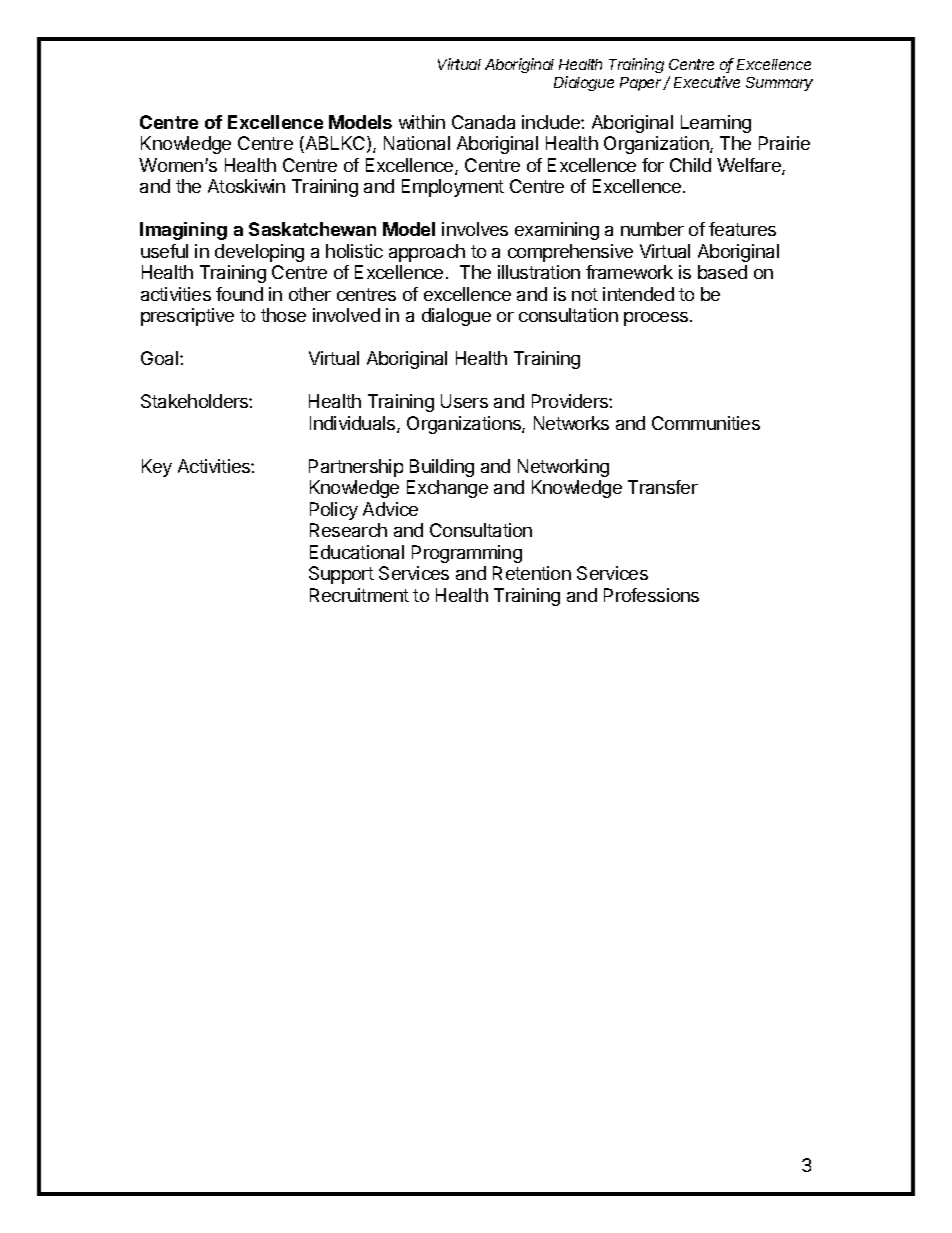 The height and width of the document is (1233, 952). I want to click on process, so click(657, 319).
